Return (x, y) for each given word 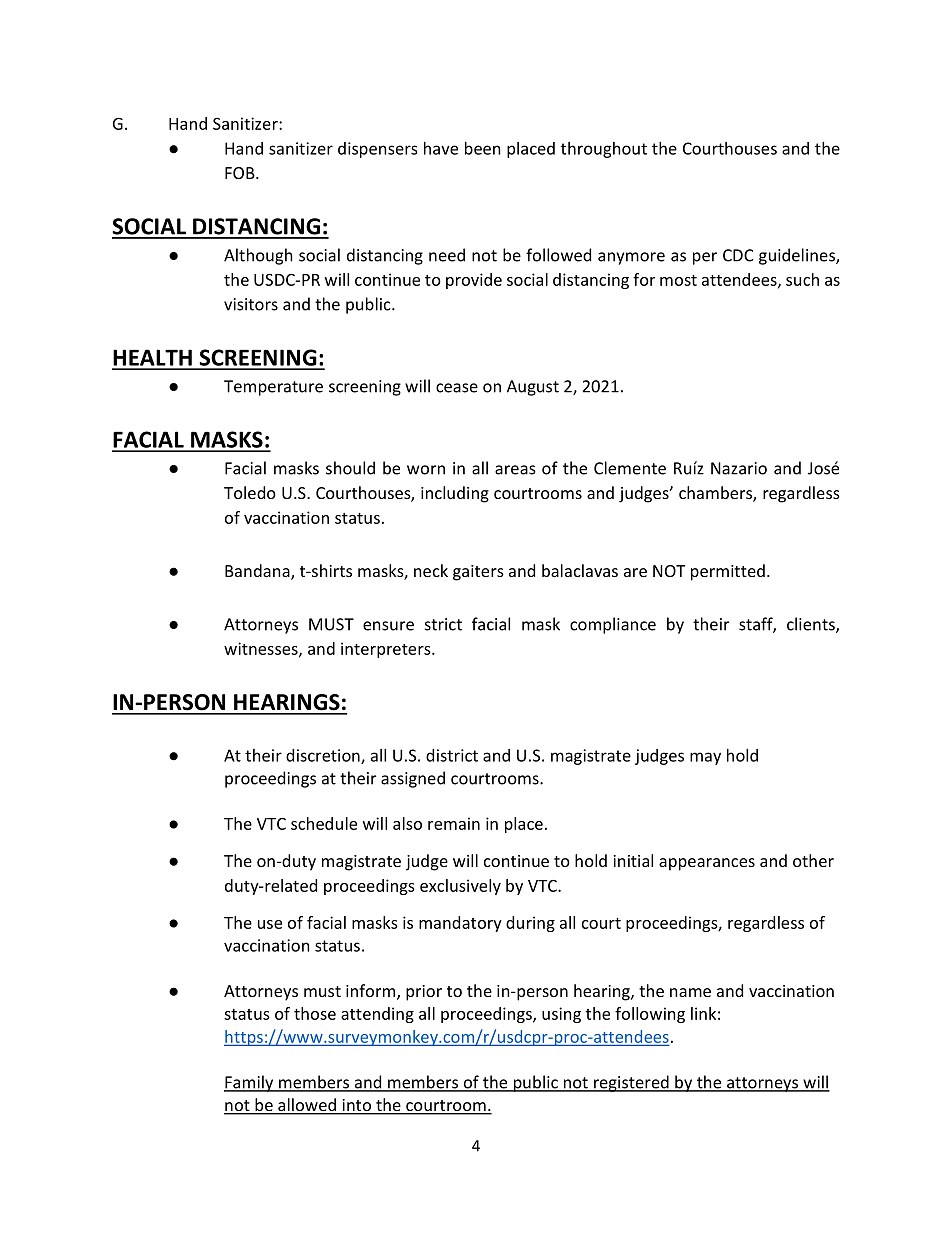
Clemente (630, 468)
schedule (324, 823)
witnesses (262, 649)
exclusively (460, 887)
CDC (738, 255)
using (561, 1015)
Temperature (273, 388)
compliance (613, 625)
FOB (241, 173)
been (483, 148)
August (533, 388)
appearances (707, 864)
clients (812, 625)
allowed (307, 1106)
